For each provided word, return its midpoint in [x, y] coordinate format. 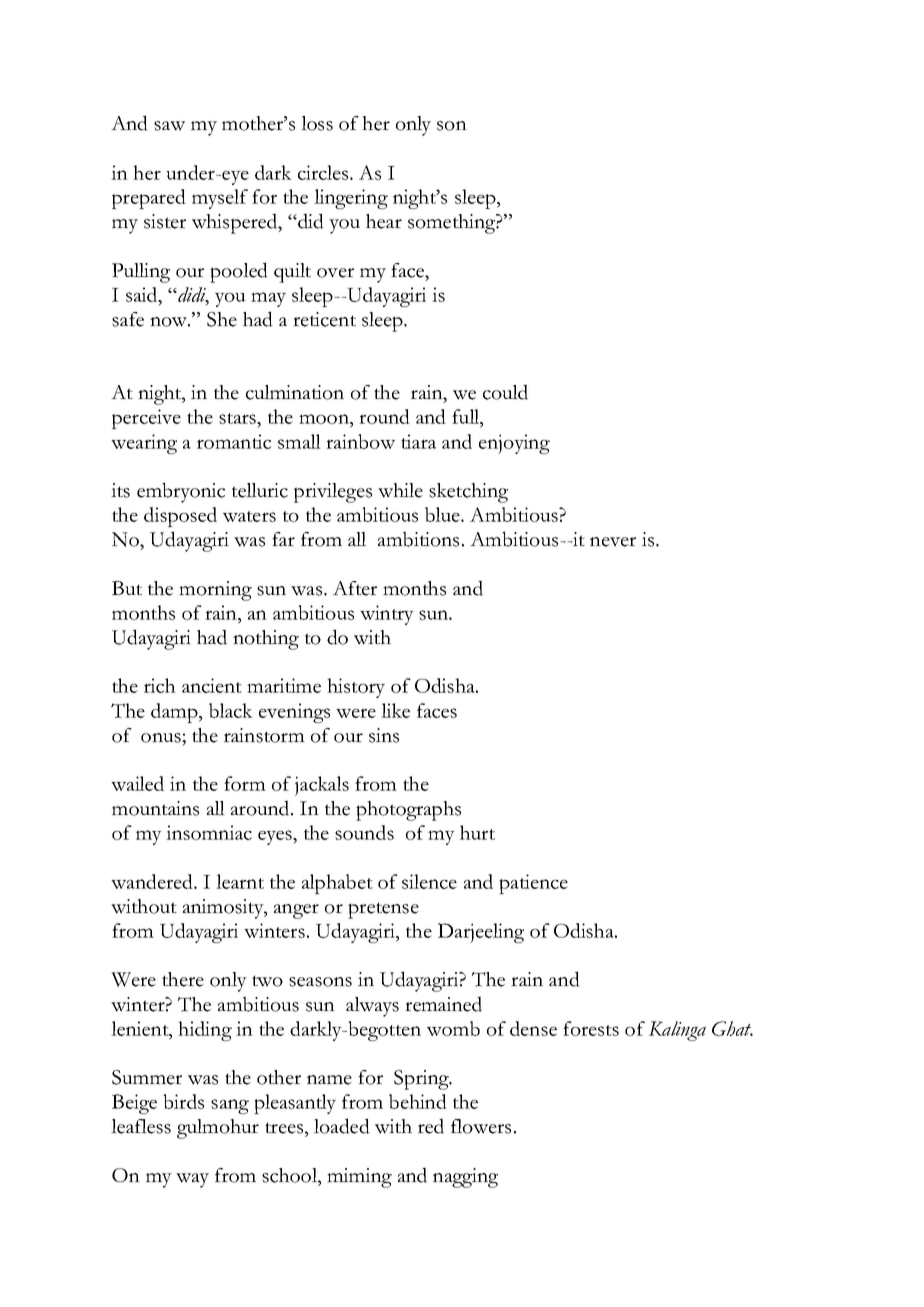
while [400, 490]
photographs [408, 811]
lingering [351, 199]
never [613, 542]
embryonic [181, 492]
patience [533, 884]
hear [384, 221]
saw [169, 126]
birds [183, 1101]
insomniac [209, 832]
